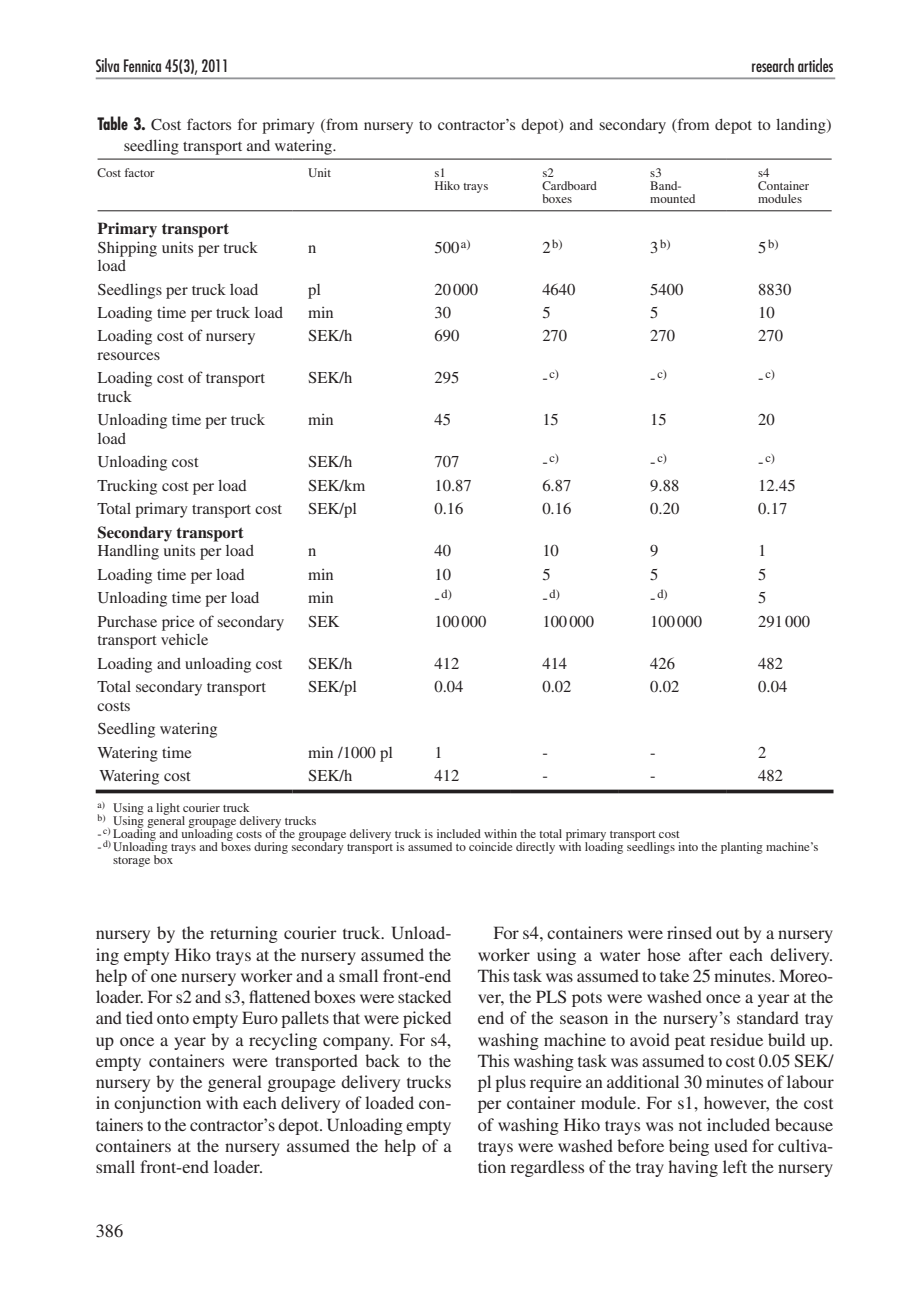  Describe the element at coordinates (283, 1041) in the image. I see `recycling` at that location.
